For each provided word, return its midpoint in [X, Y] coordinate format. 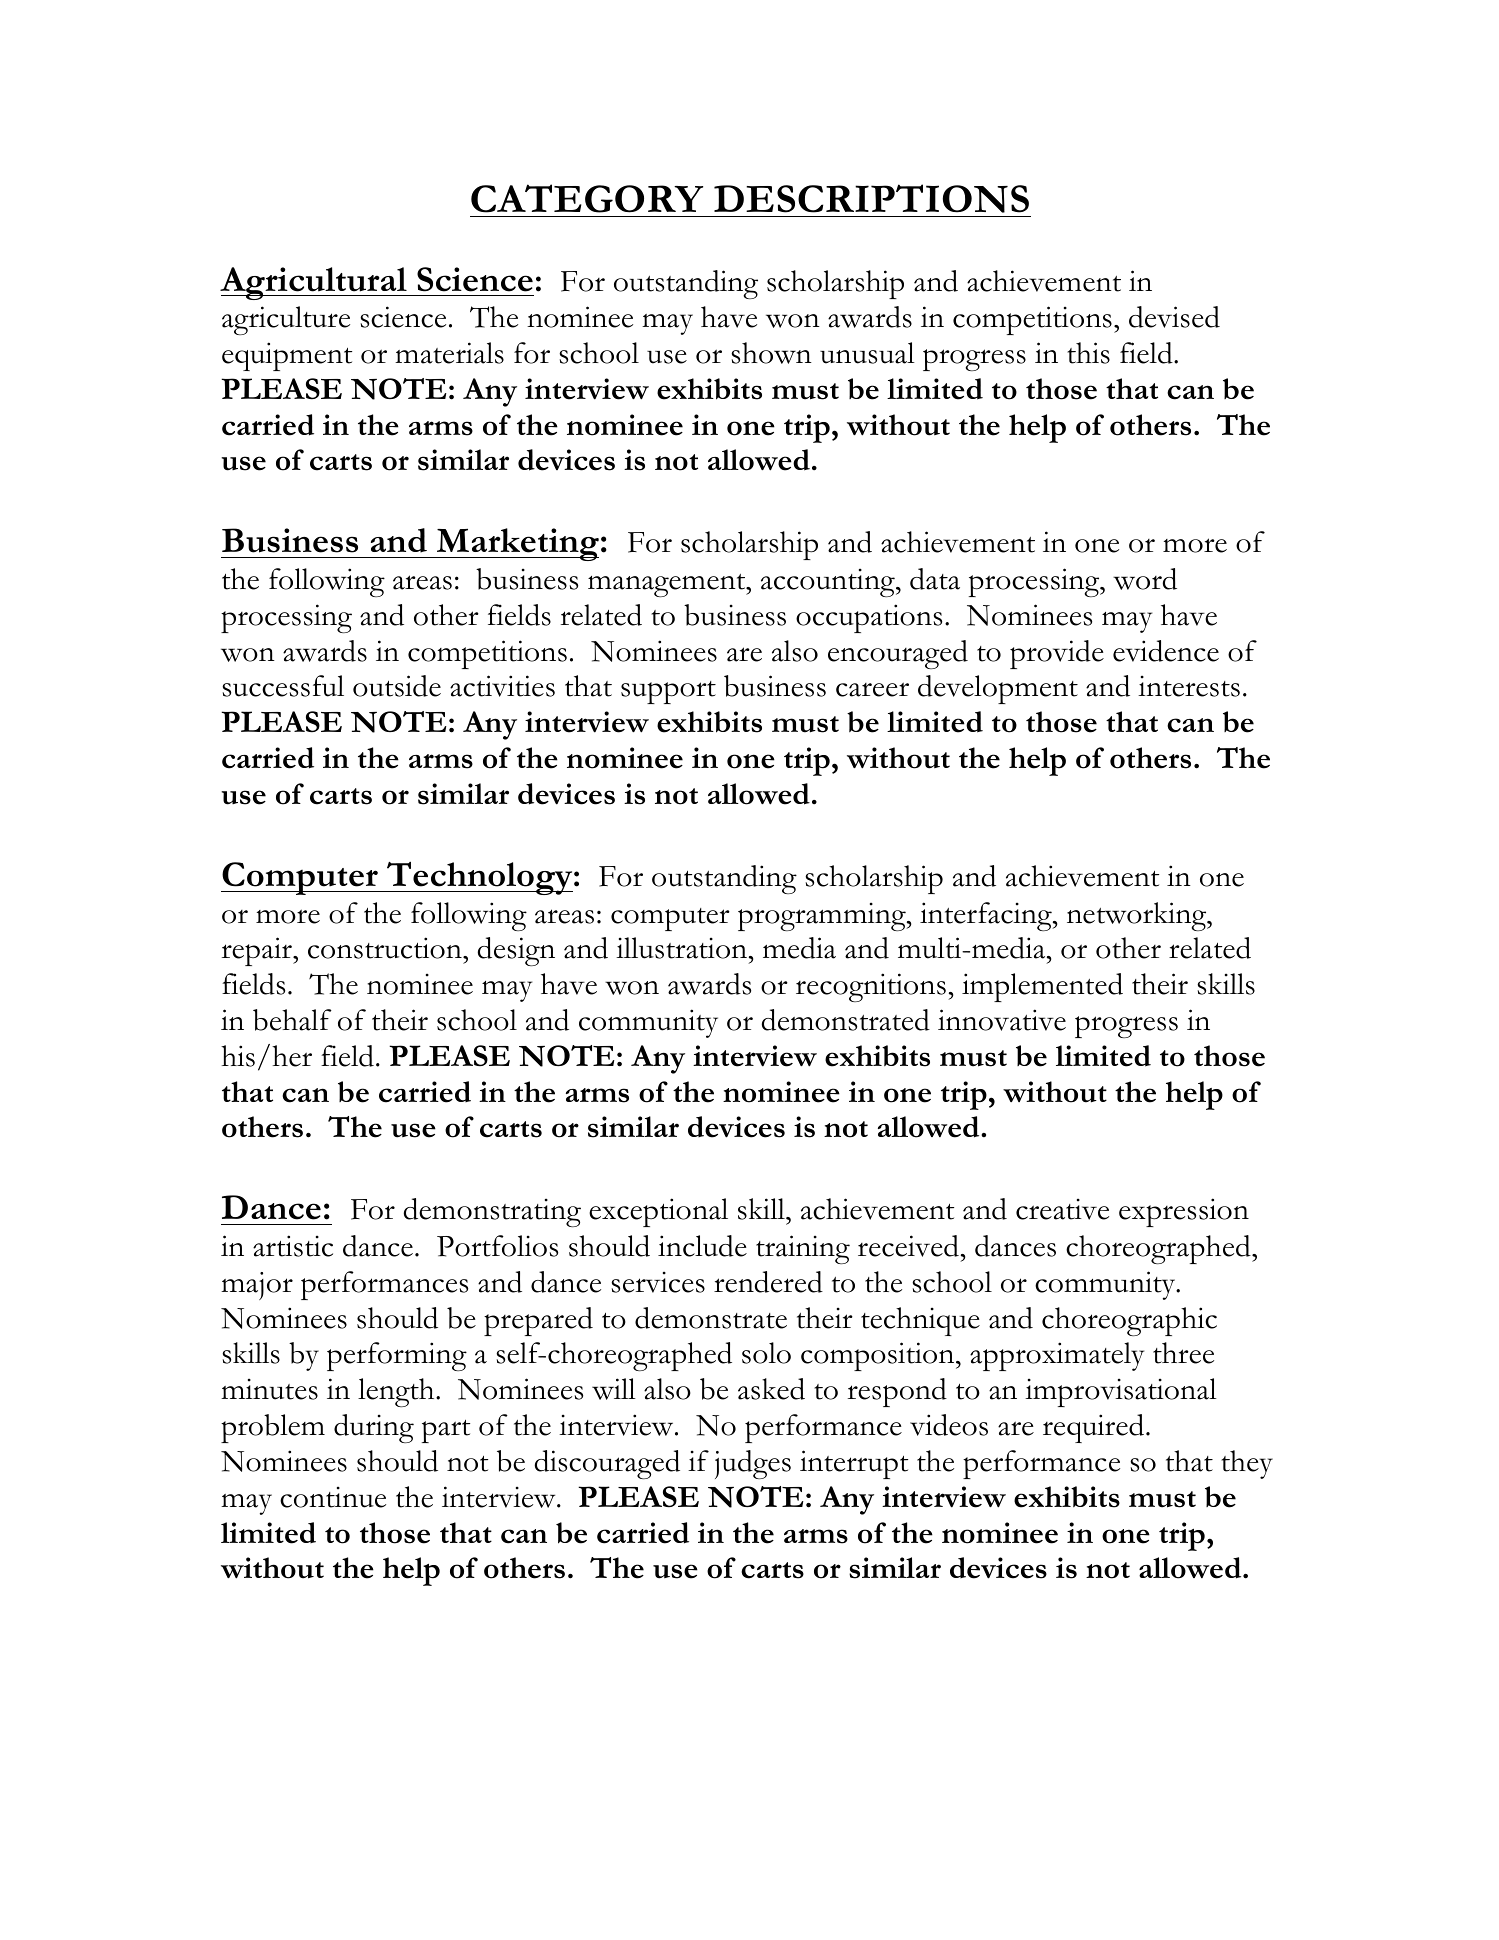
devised [1174, 317]
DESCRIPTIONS [871, 198]
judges [753, 1464]
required [1095, 1428]
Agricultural [314, 283]
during [374, 1428]
